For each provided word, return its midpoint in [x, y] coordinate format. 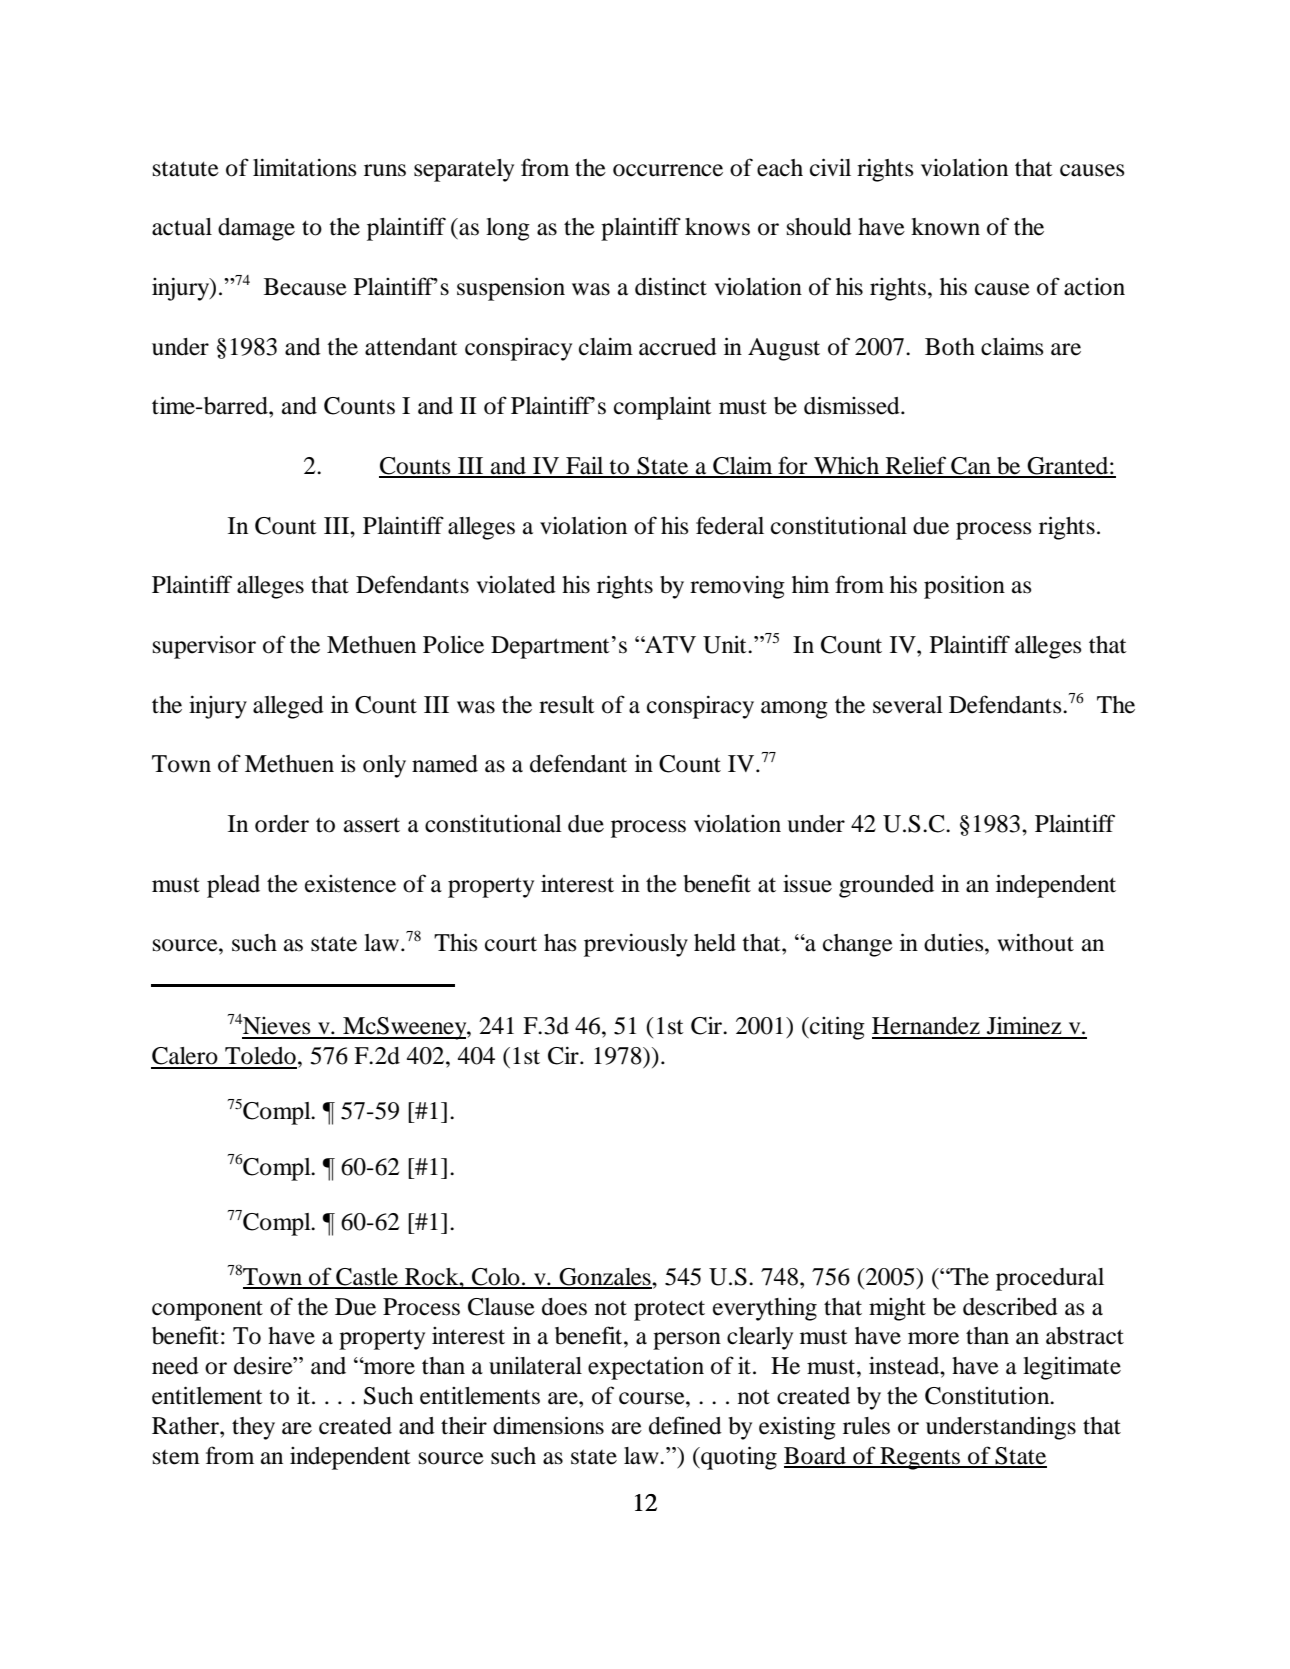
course [653, 1398]
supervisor [204, 647]
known [945, 227]
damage [256, 229]
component [207, 1310]
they [253, 1428]
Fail [585, 467]
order [282, 824]
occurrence [668, 170]
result [567, 705]
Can [971, 467]
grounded [886, 886]
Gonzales [605, 1278]
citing [836, 1028]
